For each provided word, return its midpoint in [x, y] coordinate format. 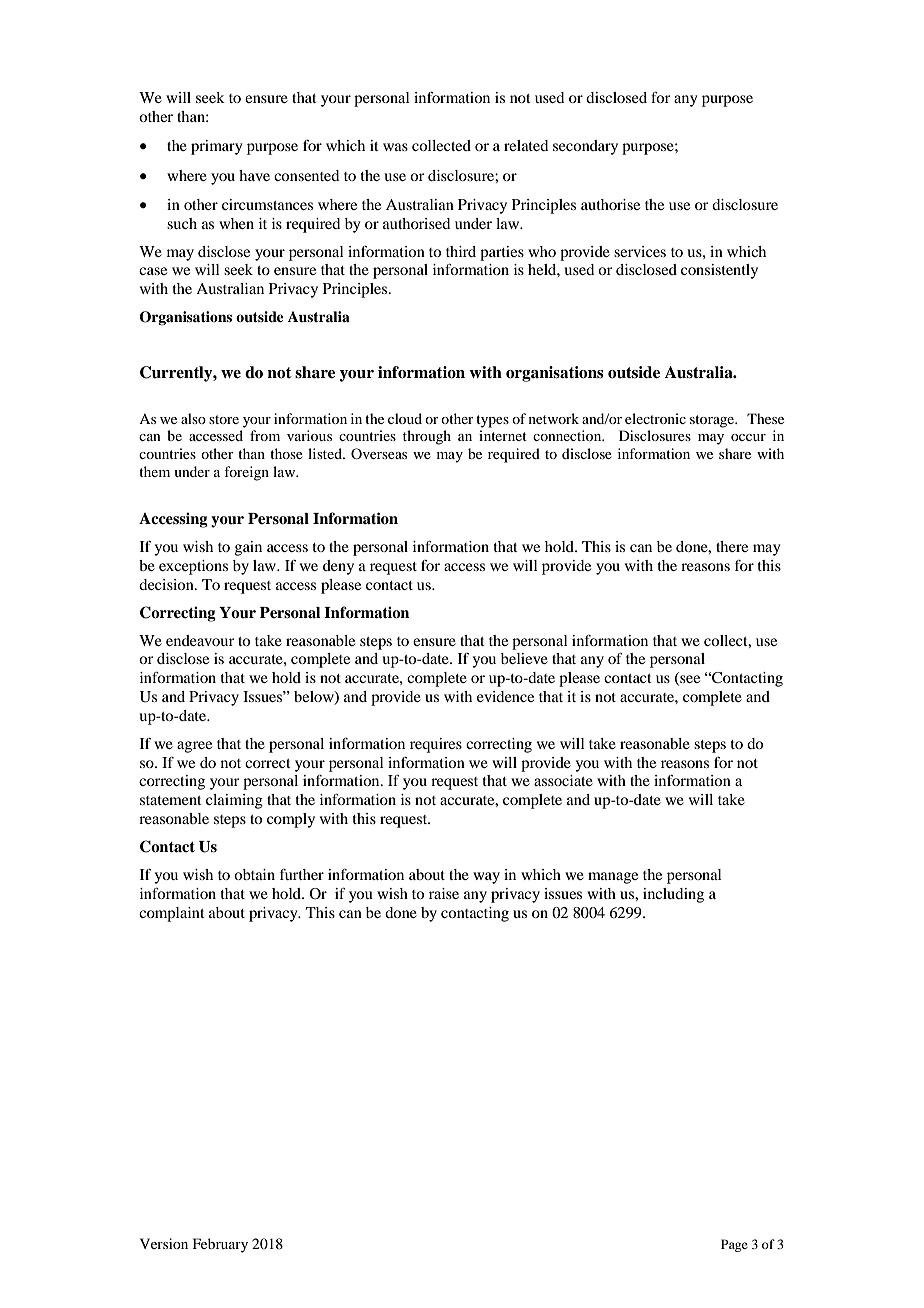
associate [563, 780]
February [220, 1245]
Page [734, 1245]
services [640, 251]
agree [194, 747]
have [254, 175]
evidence [505, 696]
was [395, 147]
